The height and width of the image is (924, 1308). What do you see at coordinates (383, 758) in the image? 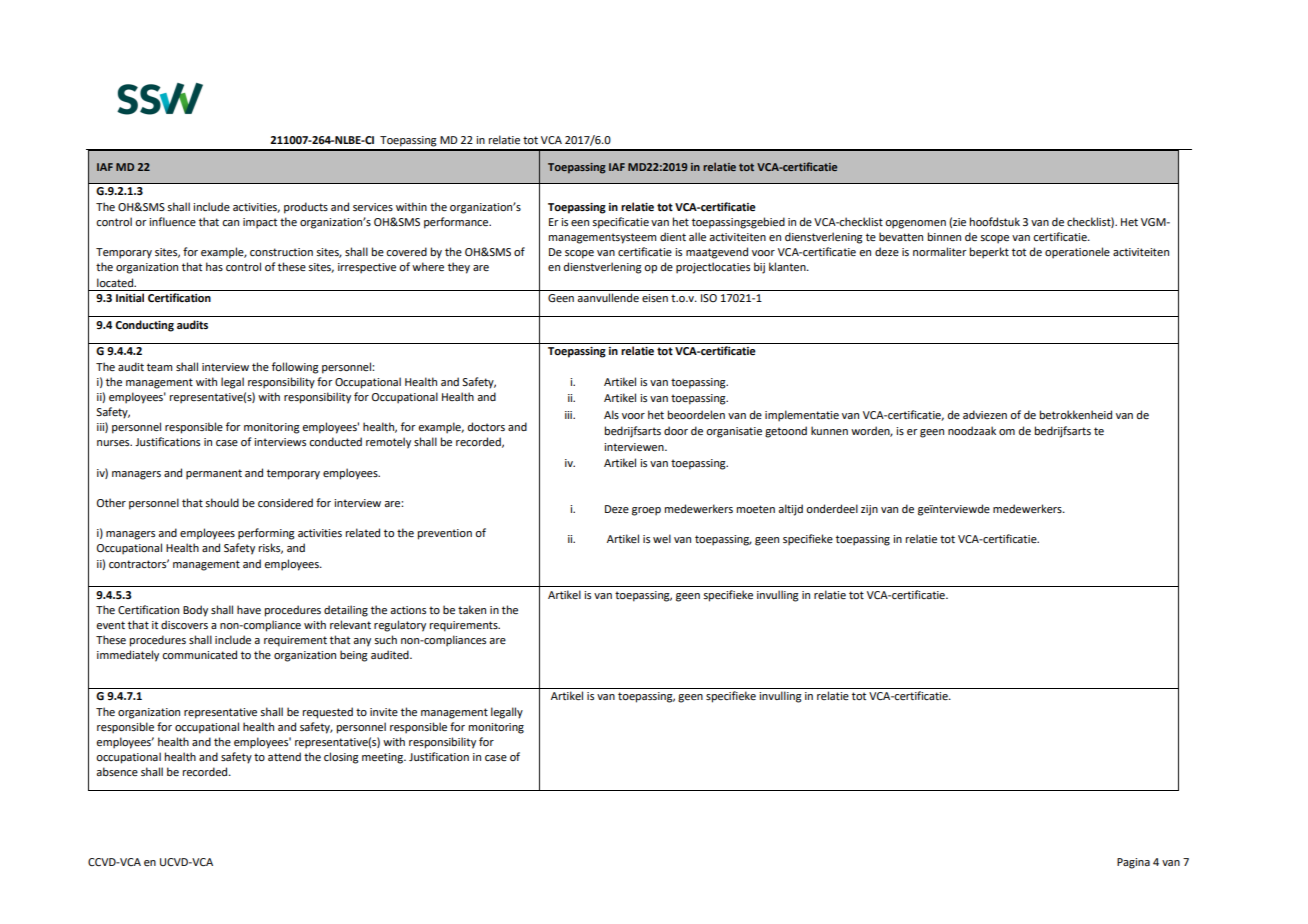
I see `meeting` at bounding box center [383, 758].
